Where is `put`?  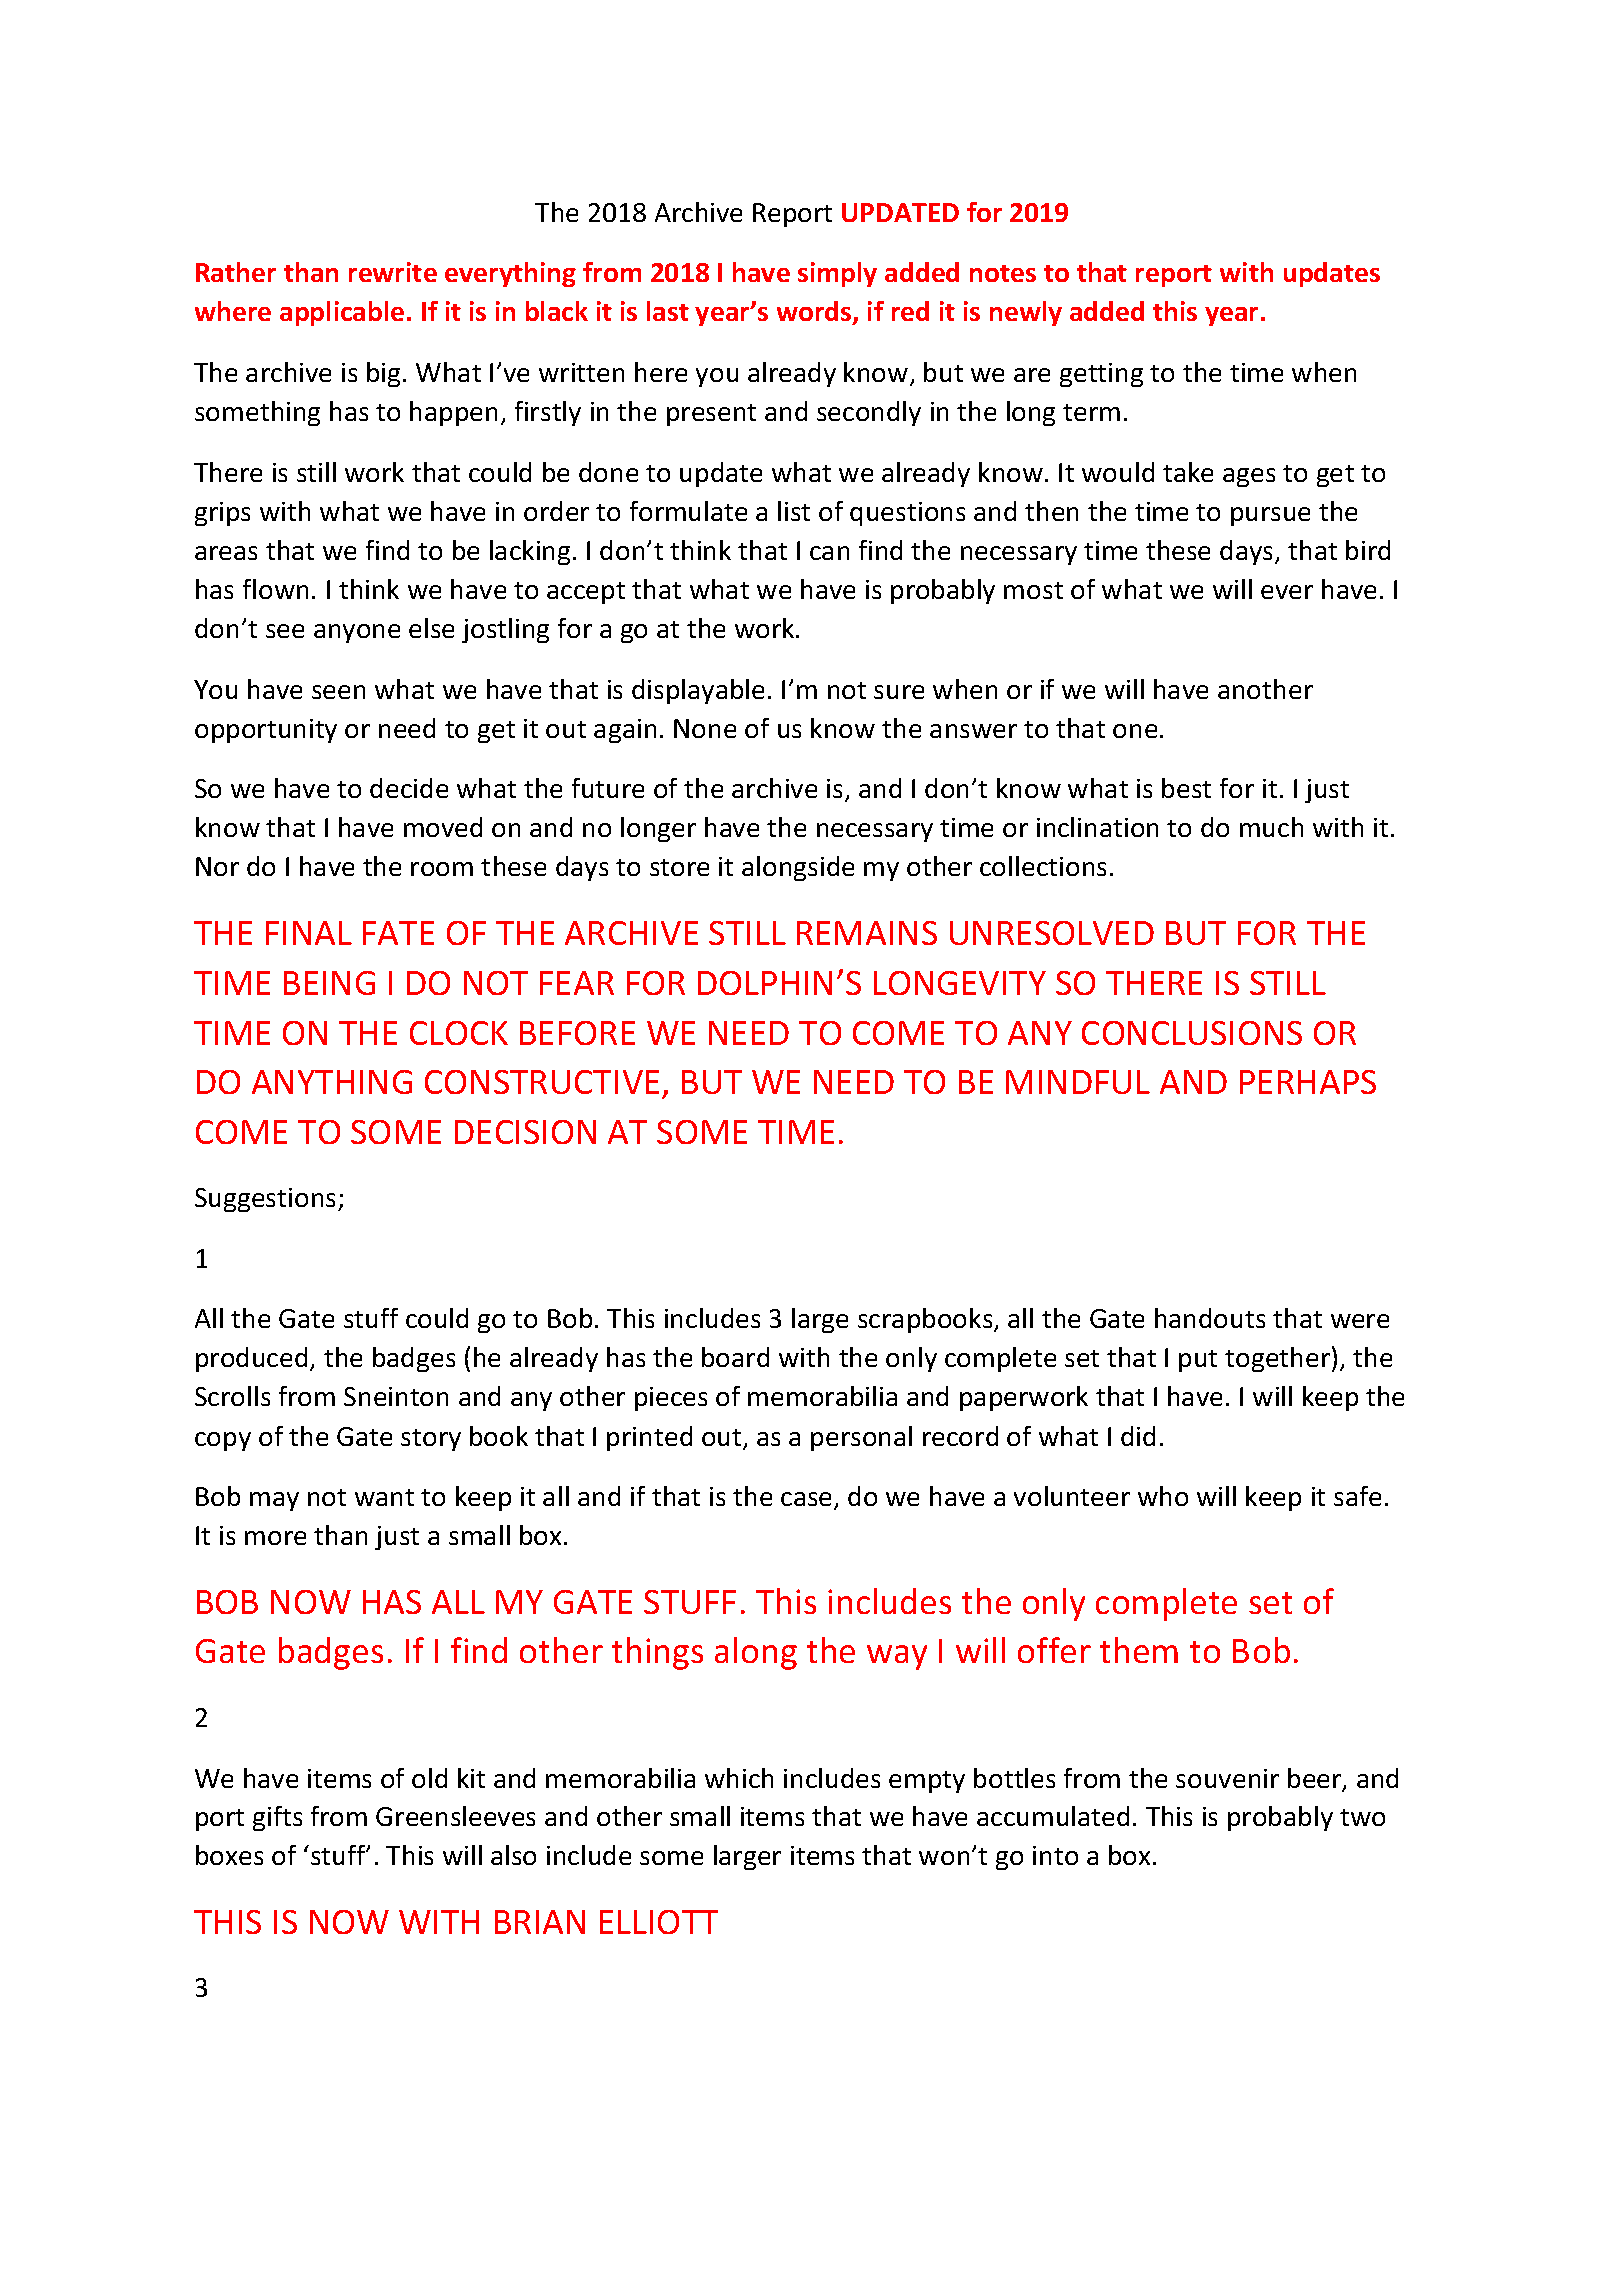 put is located at coordinates (1198, 1361).
